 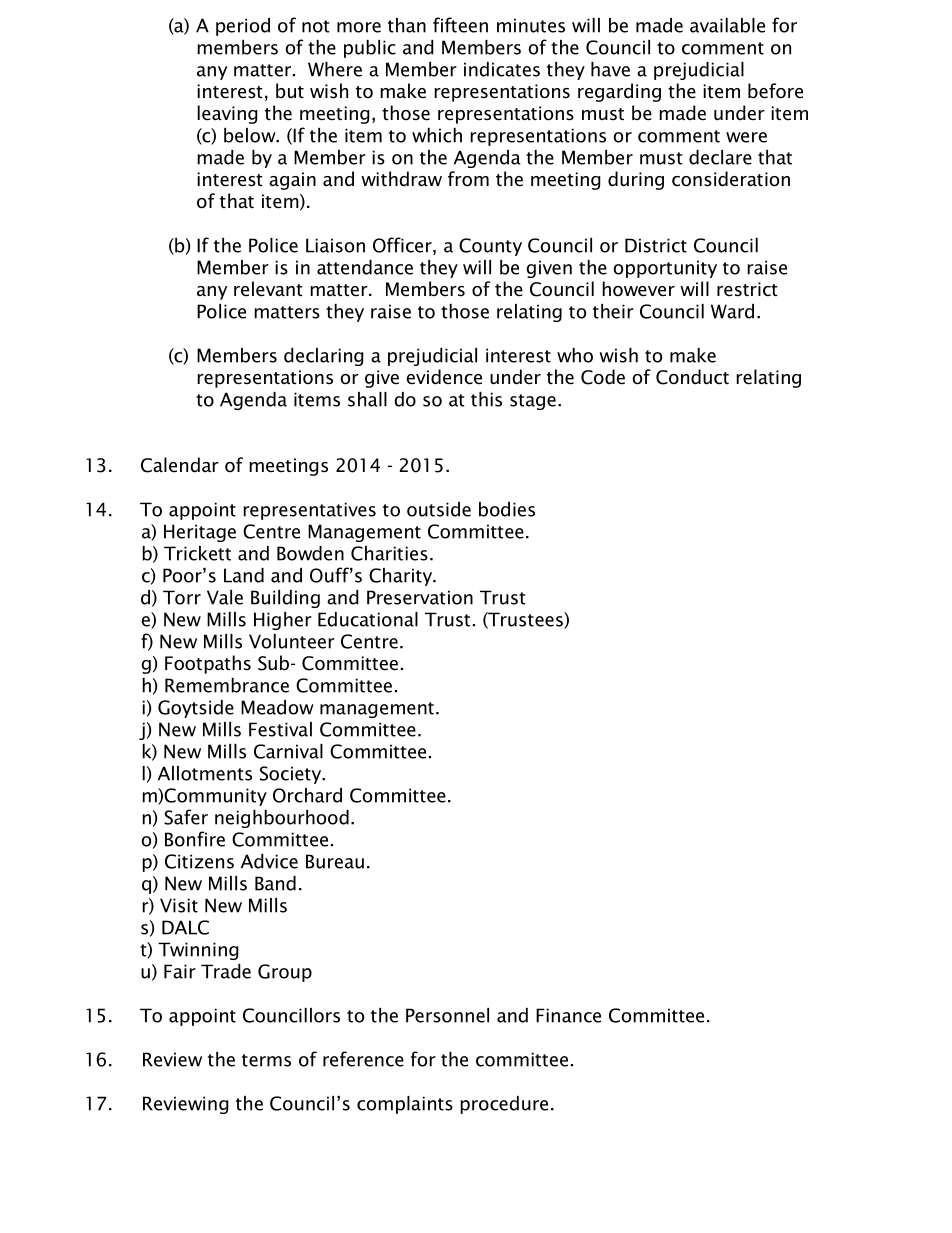 I want to click on terms, so click(x=266, y=1060).
